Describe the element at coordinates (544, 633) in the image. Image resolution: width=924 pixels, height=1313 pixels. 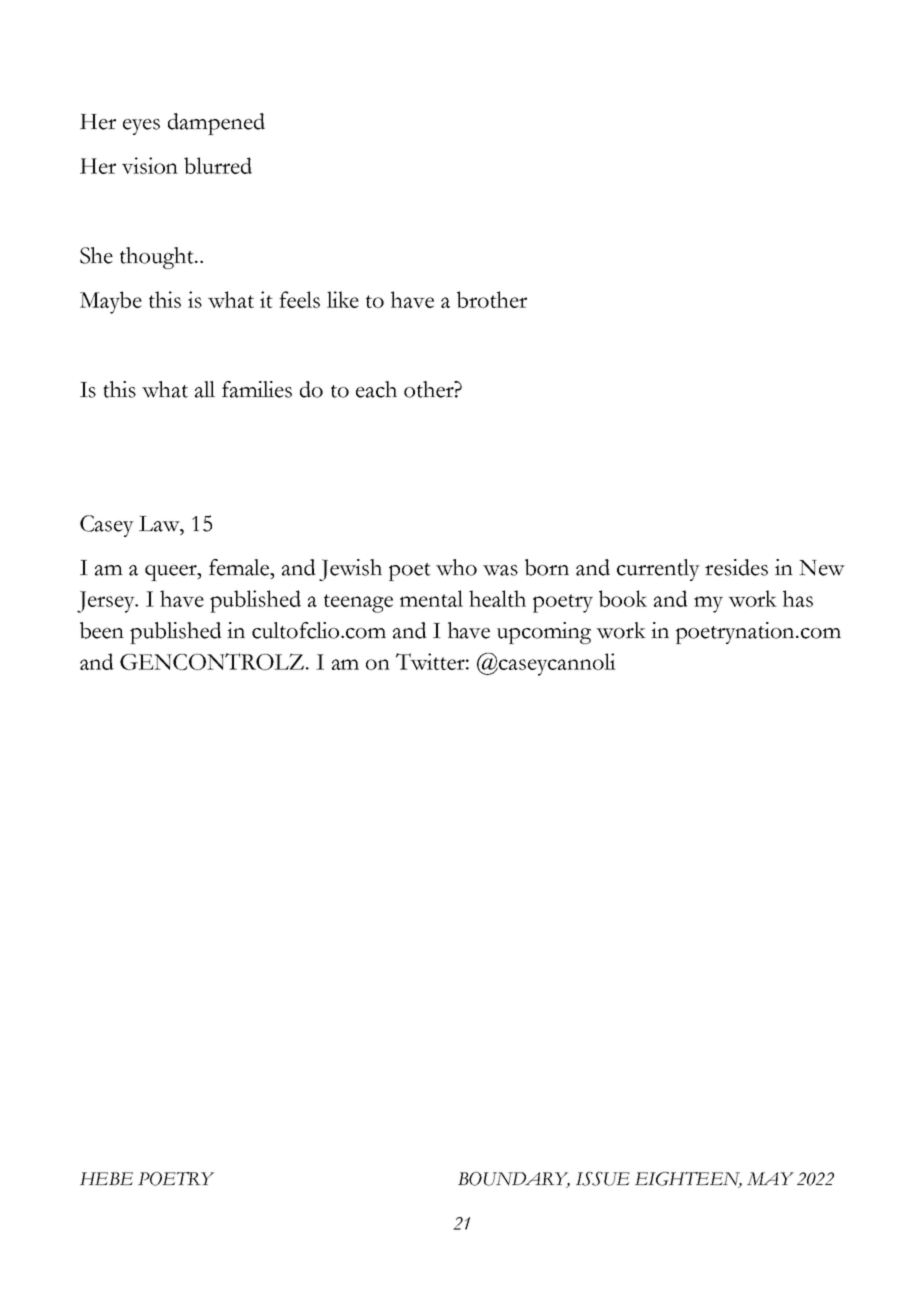
I see `upcoming` at that location.
